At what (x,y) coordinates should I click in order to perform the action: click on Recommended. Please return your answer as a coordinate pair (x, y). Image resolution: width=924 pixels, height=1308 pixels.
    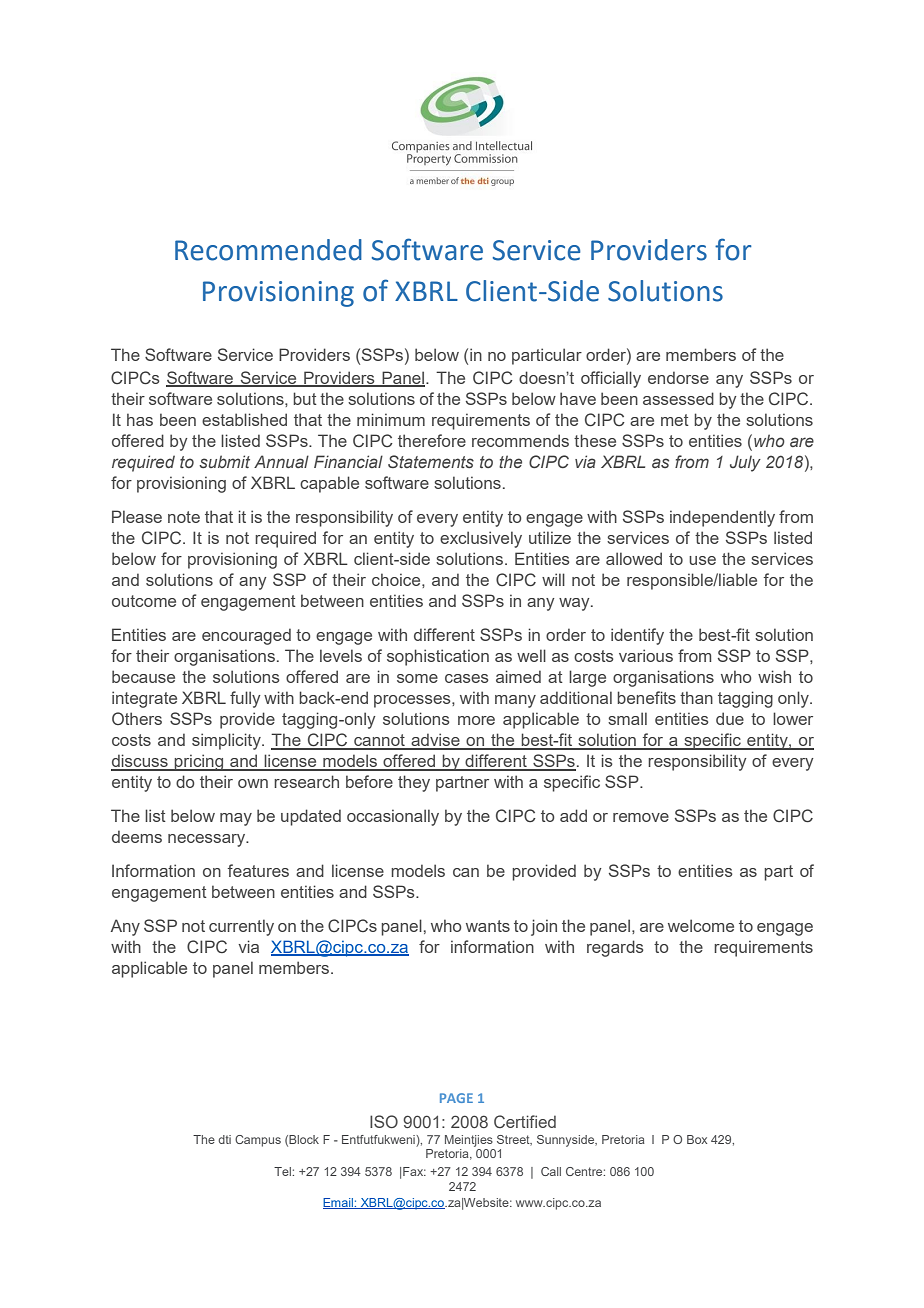
    Looking at the image, I should click on (268, 250).
